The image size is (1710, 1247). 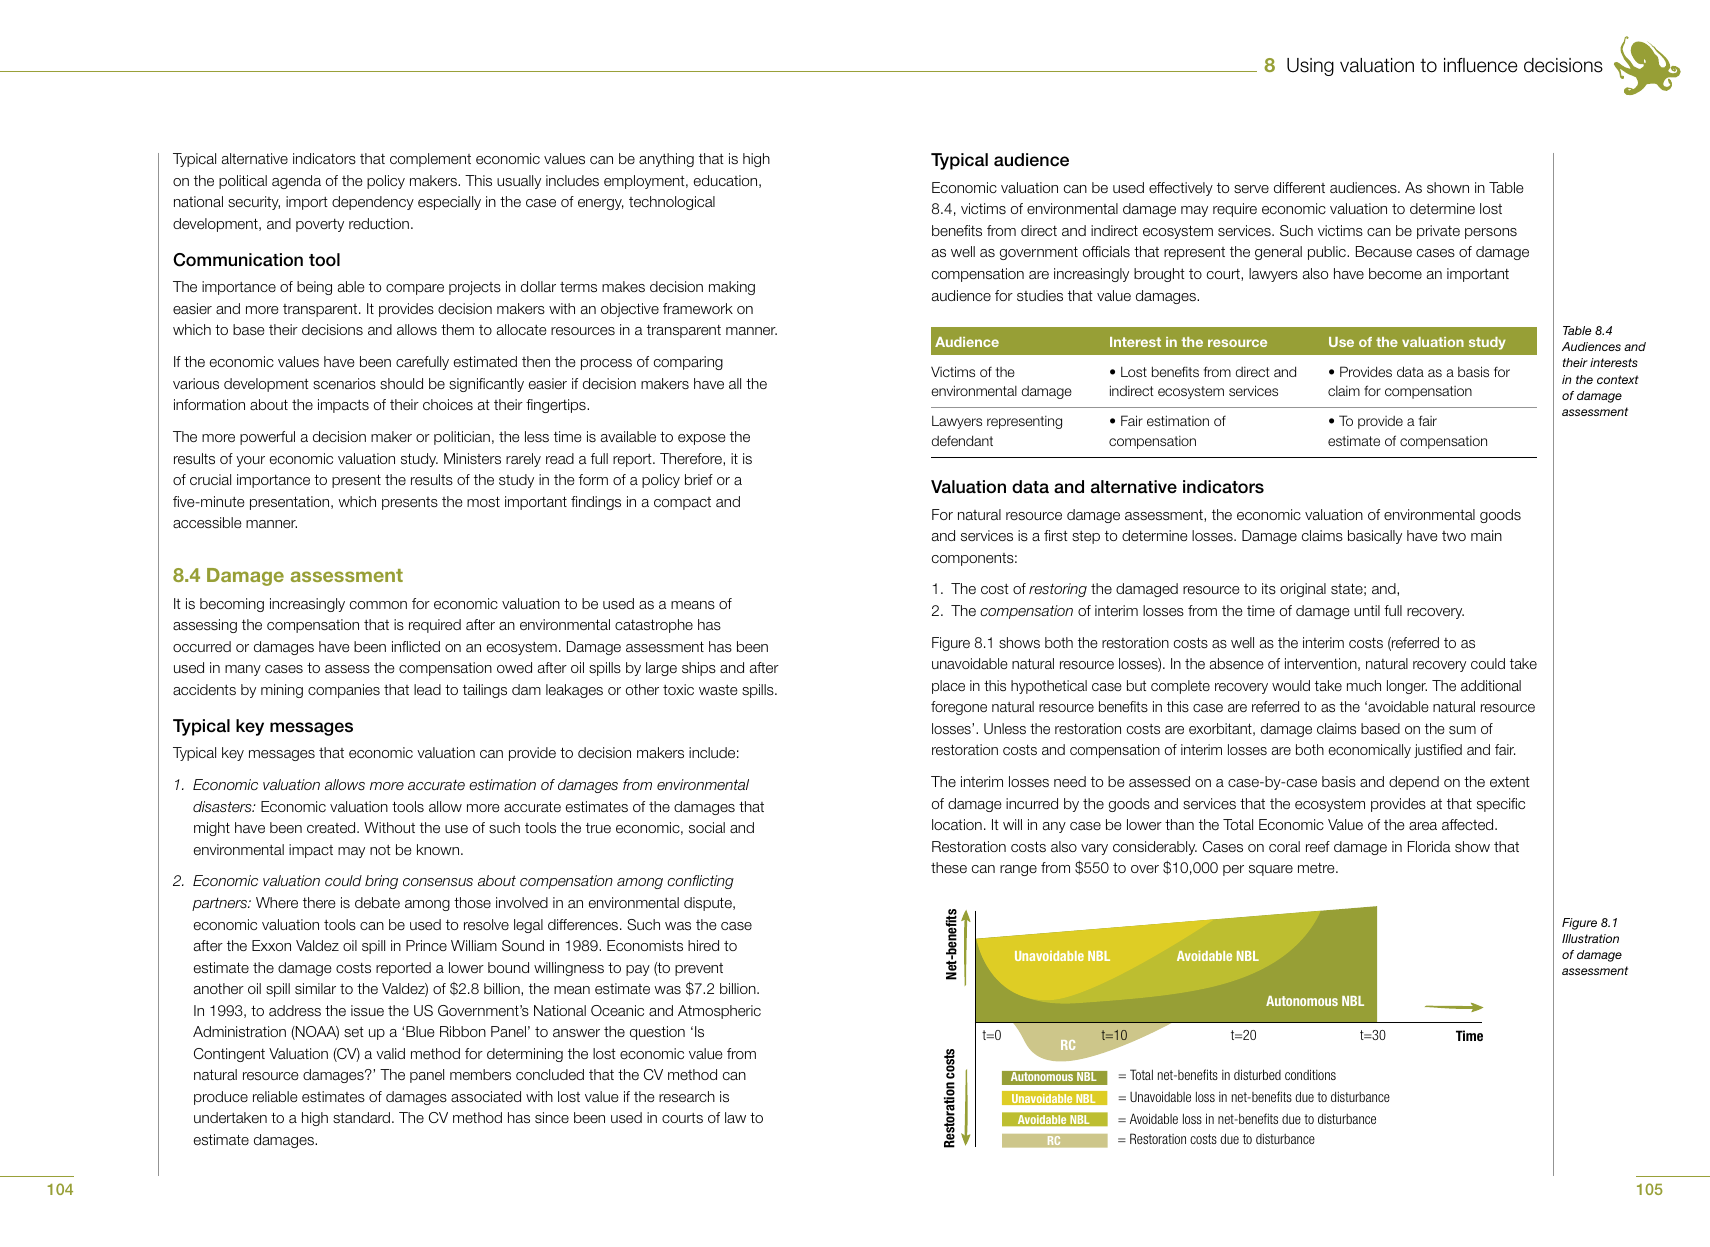 I want to click on Using, so click(x=1310, y=67).
